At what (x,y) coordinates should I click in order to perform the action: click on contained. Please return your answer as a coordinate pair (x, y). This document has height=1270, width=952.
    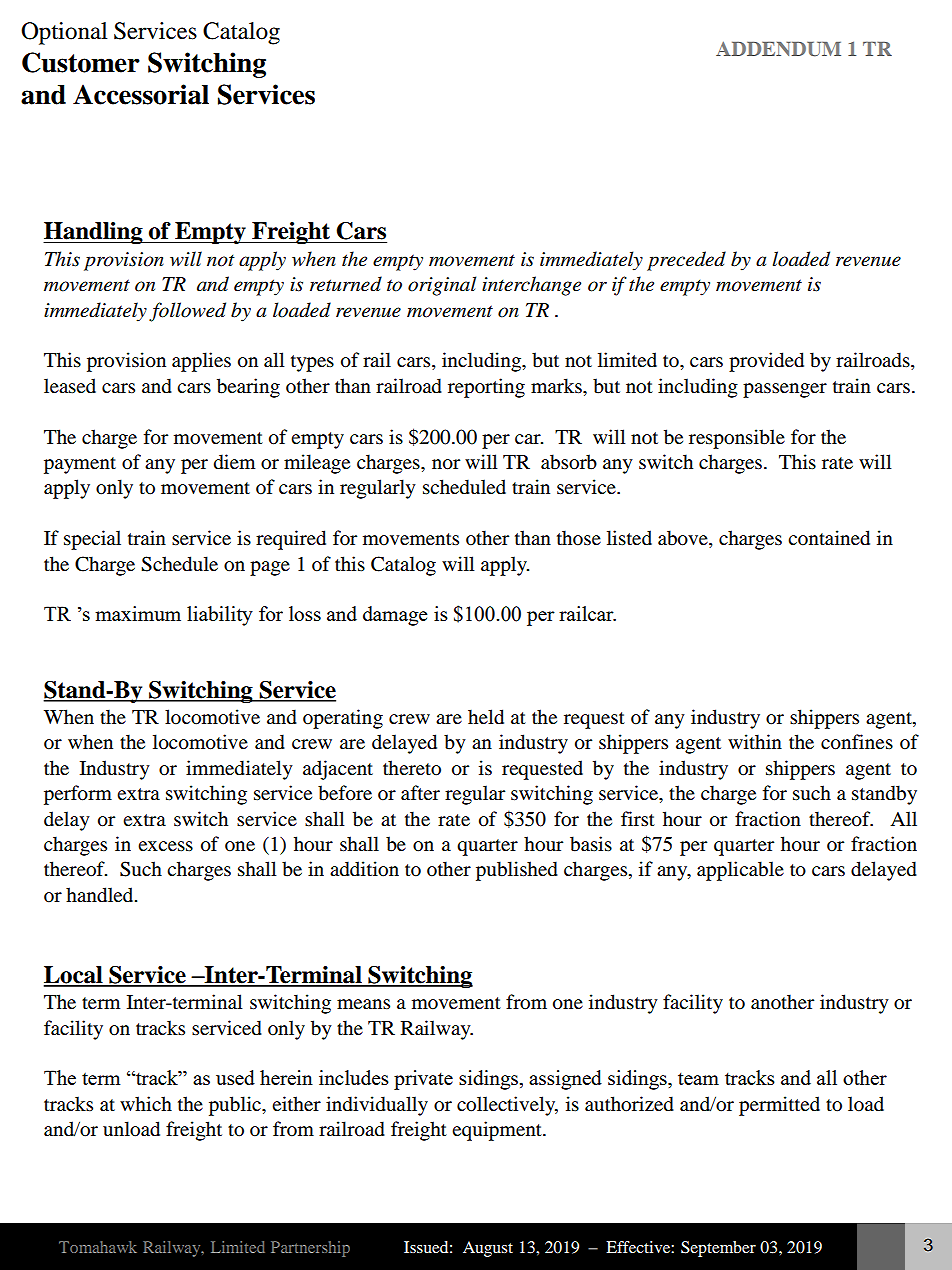
    Looking at the image, I should click on (829, 538).
